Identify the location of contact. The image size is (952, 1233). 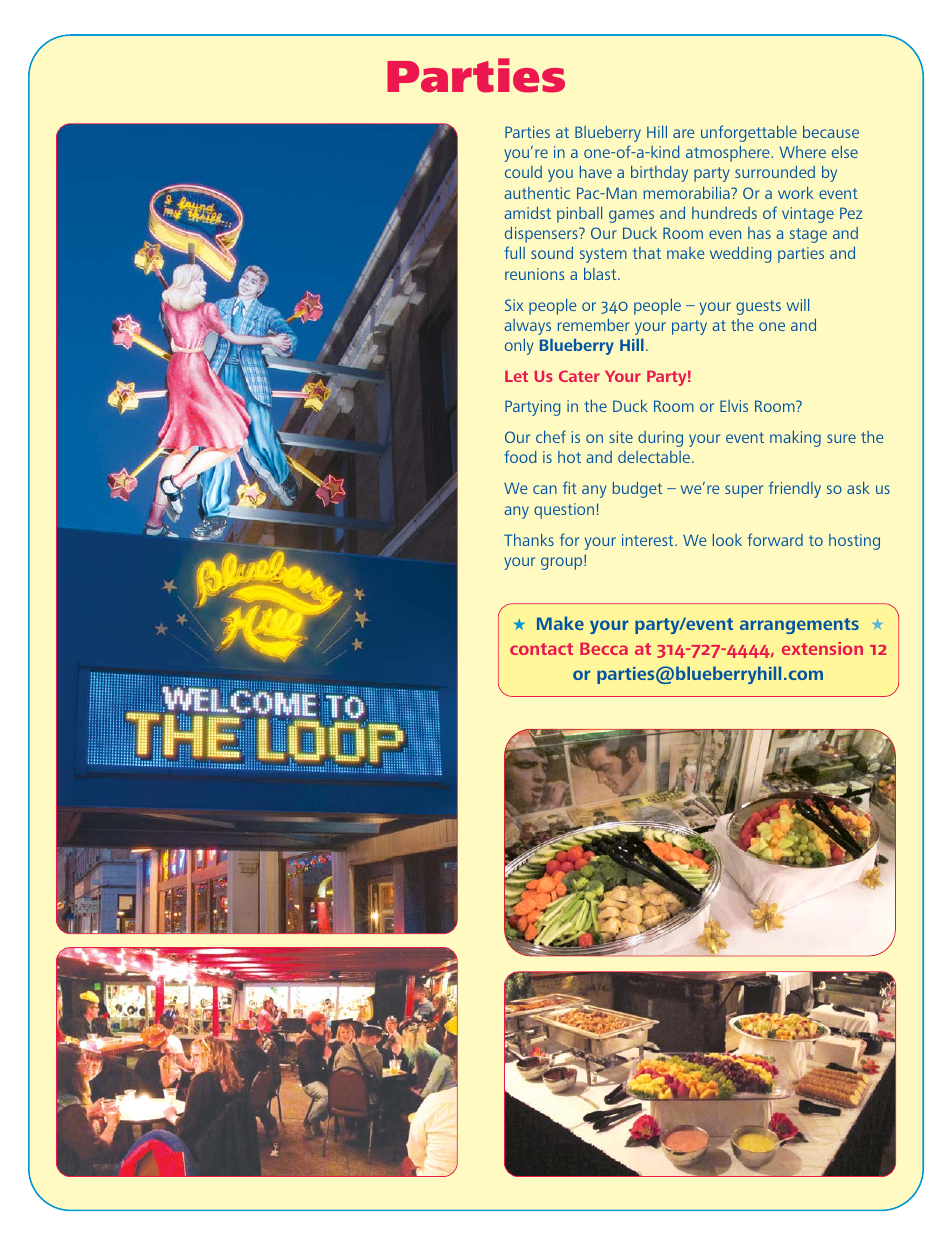
(541, 649).
